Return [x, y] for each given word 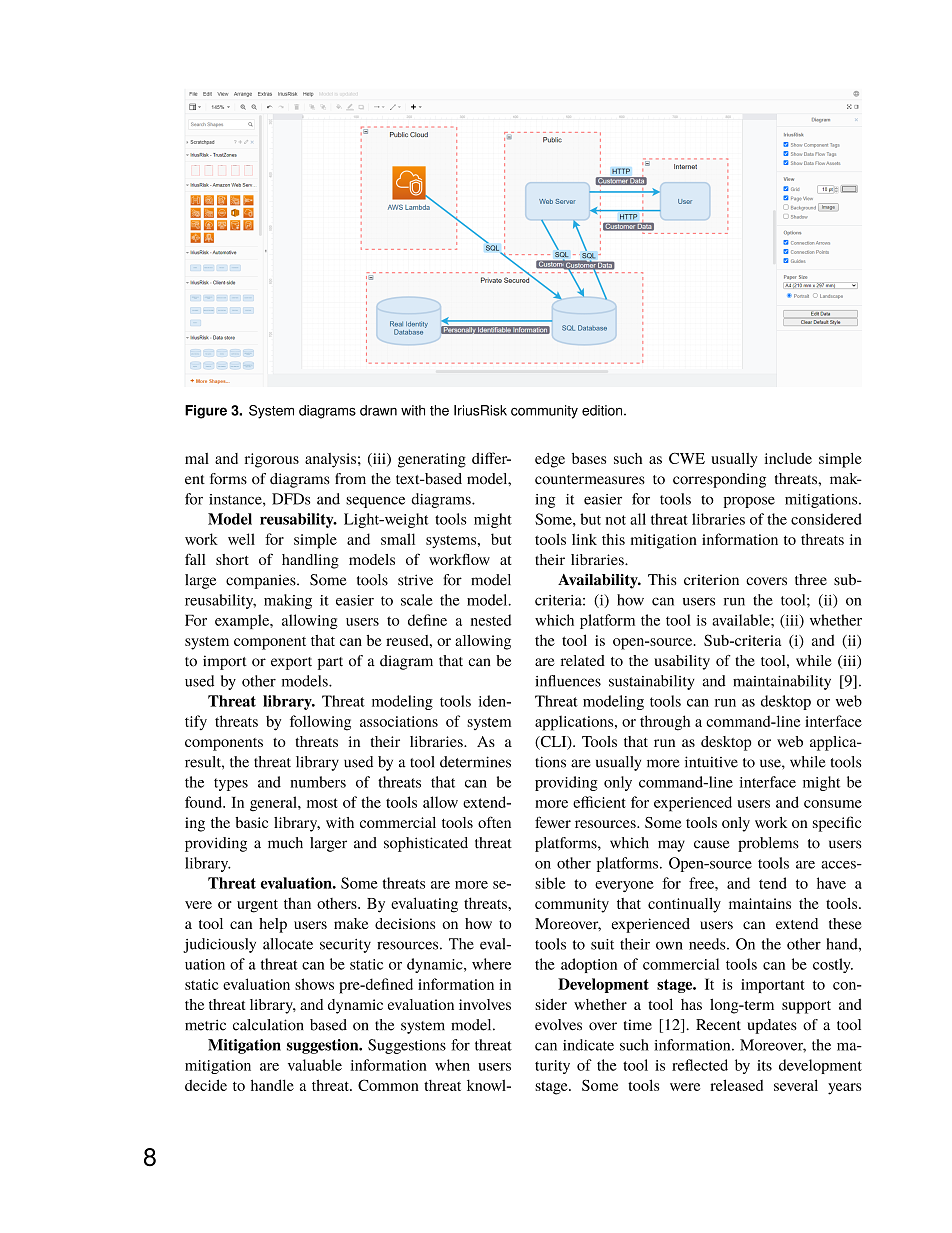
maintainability [782, 682]
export [291, 663]
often [494, 822]
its [764, 1065]
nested [491, 620]
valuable [315, 1065]
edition [603, 410]
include [788, 458]
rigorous [272, 460]
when [452, 1065]
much [285, 843]
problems [768, 844]
